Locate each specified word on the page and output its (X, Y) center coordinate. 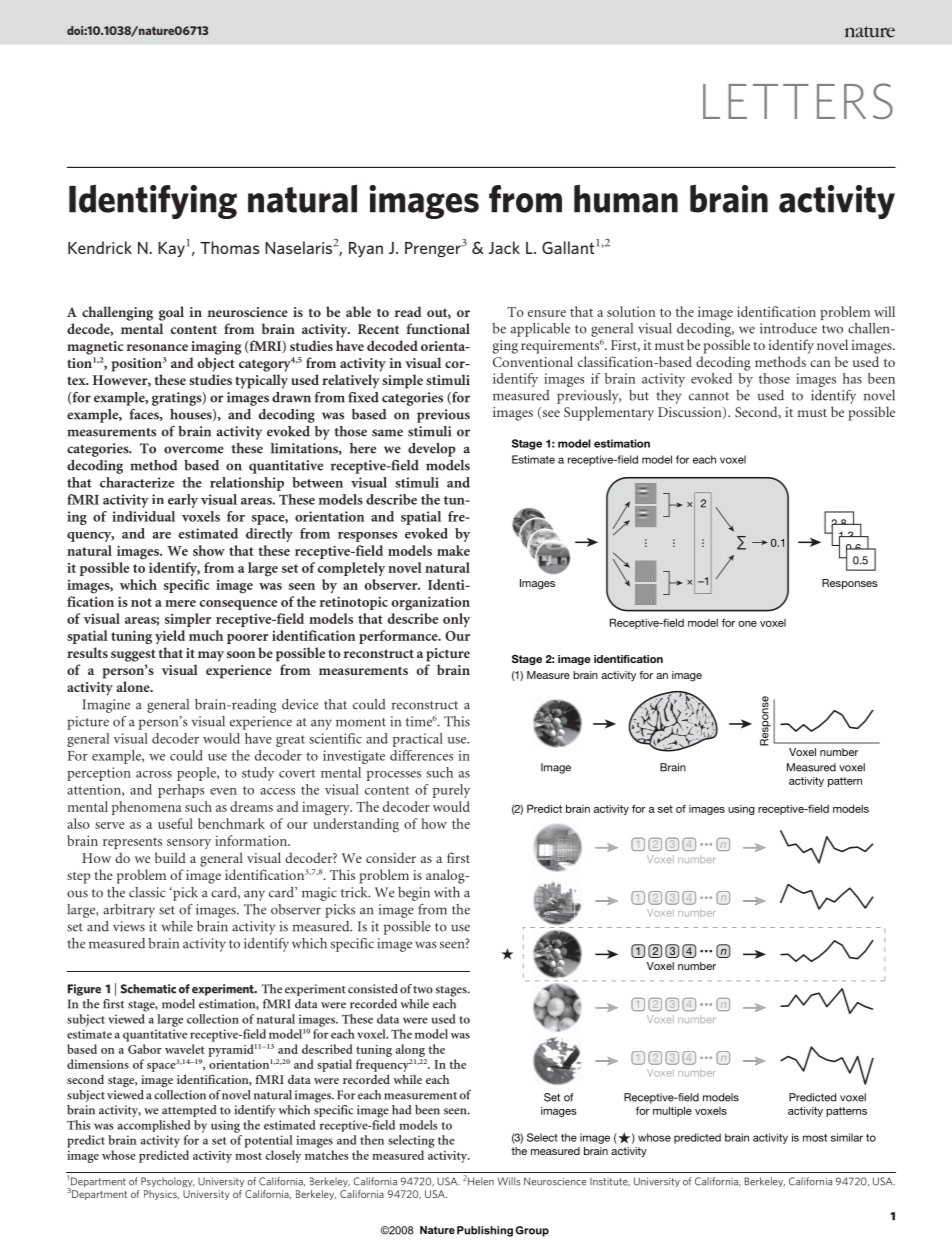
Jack (504, 247)
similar (847, 1137)
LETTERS (798, 101)
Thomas (230, 247)
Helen (481, 1181)
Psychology (168, 1182)
